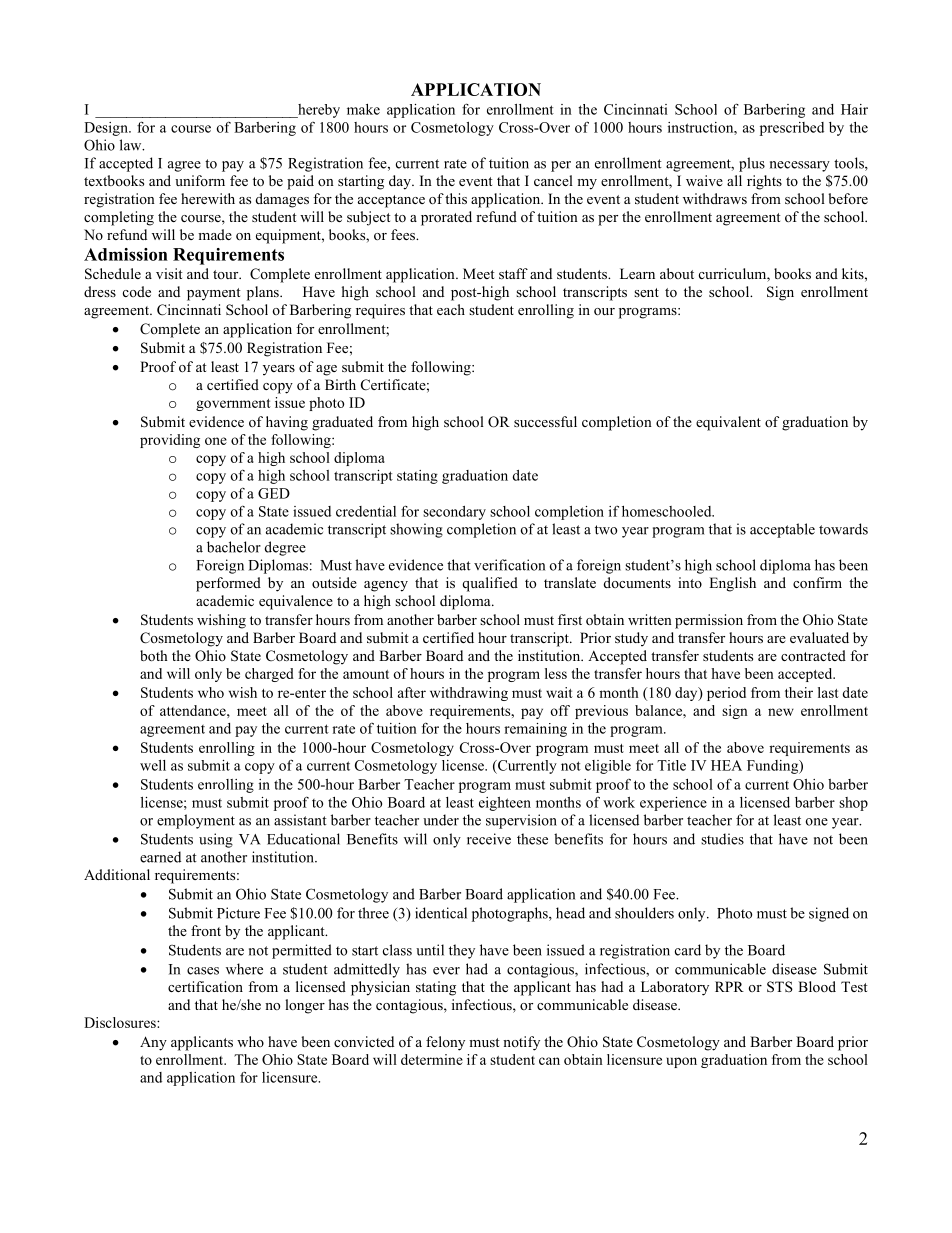 This page has height=1233, width=952. I want to click on Any, so click(153, 1043).
